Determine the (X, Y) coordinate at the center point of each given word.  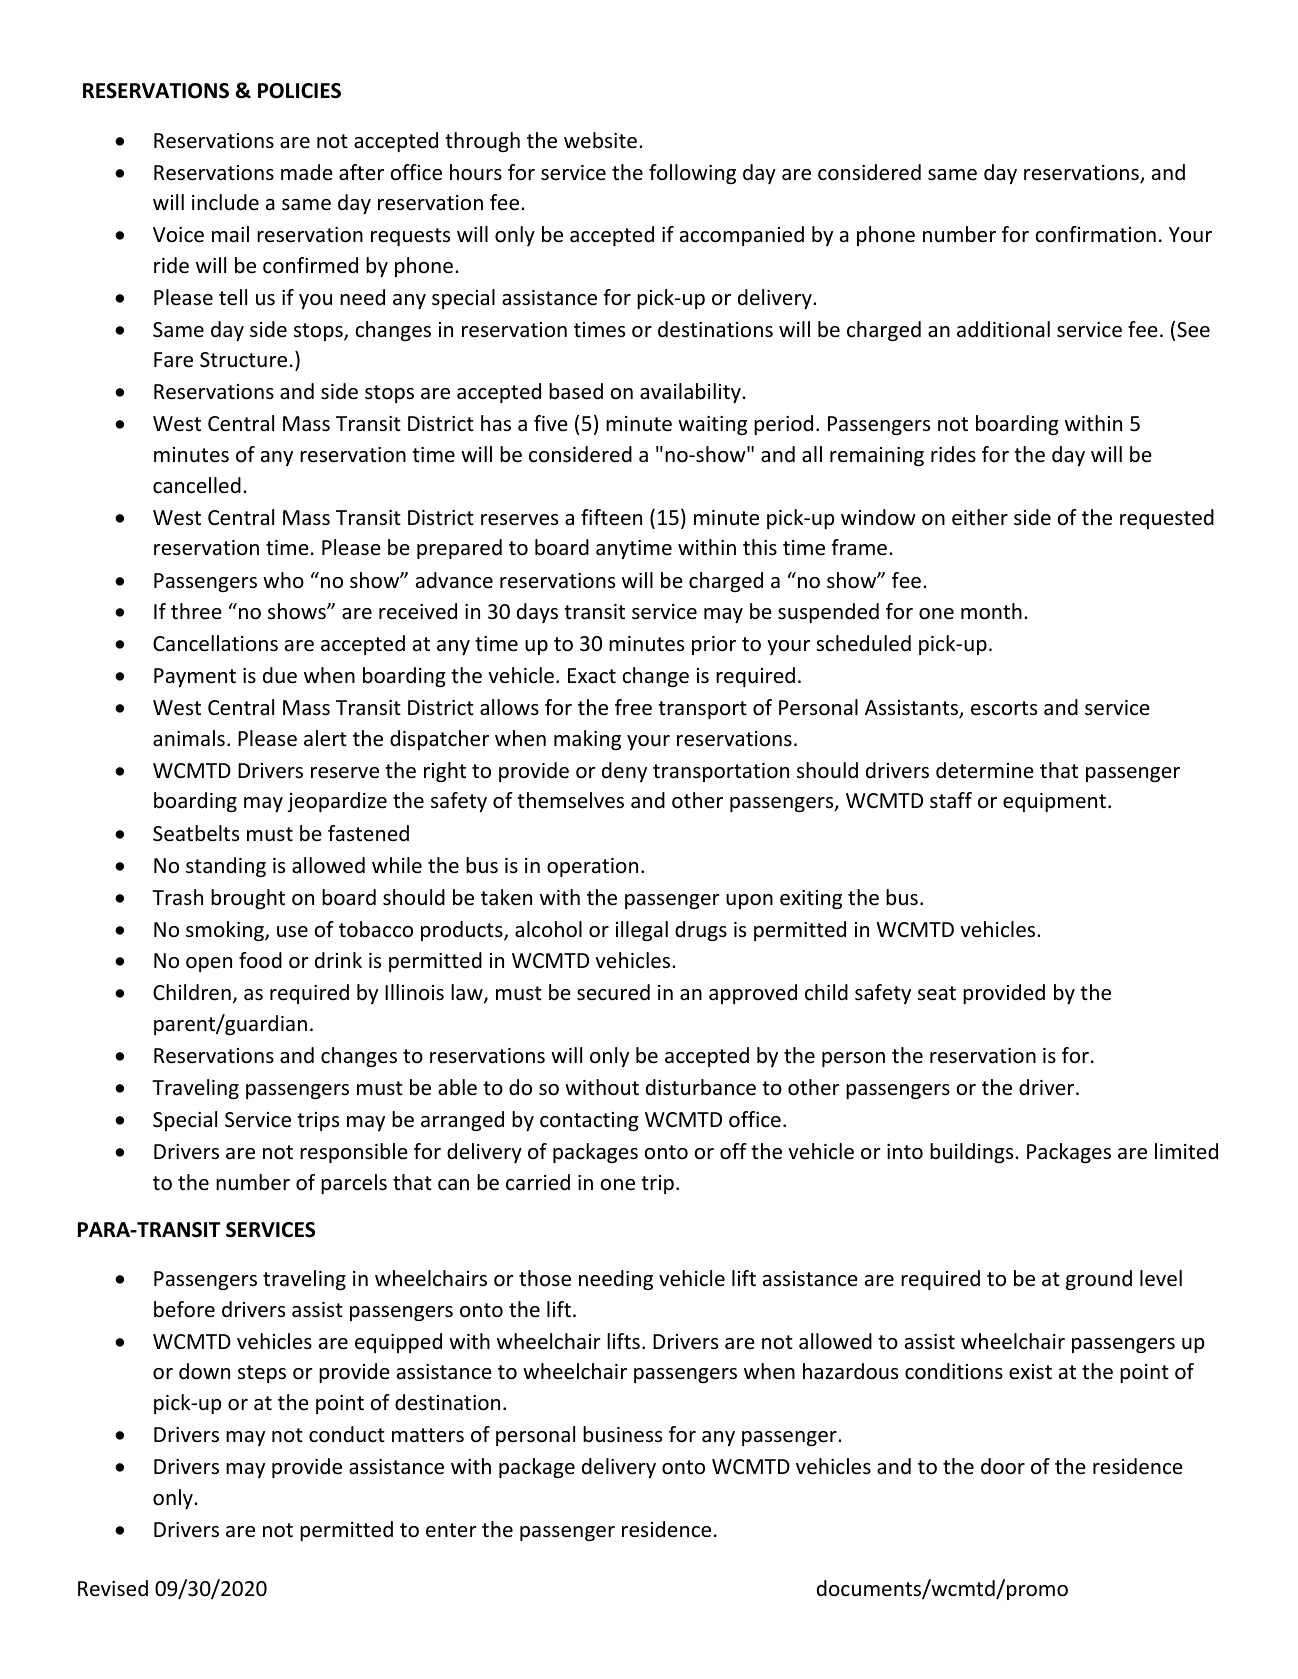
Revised (113, 1588)
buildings (973, 1153)
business (622, 1434)
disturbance (701, 1087)
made (307, 172)
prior (714, 645)
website (600, 140)
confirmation (1095, 234)
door (1003, 1466)
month (991, 611)
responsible (354, 1153)
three (196, 611)
